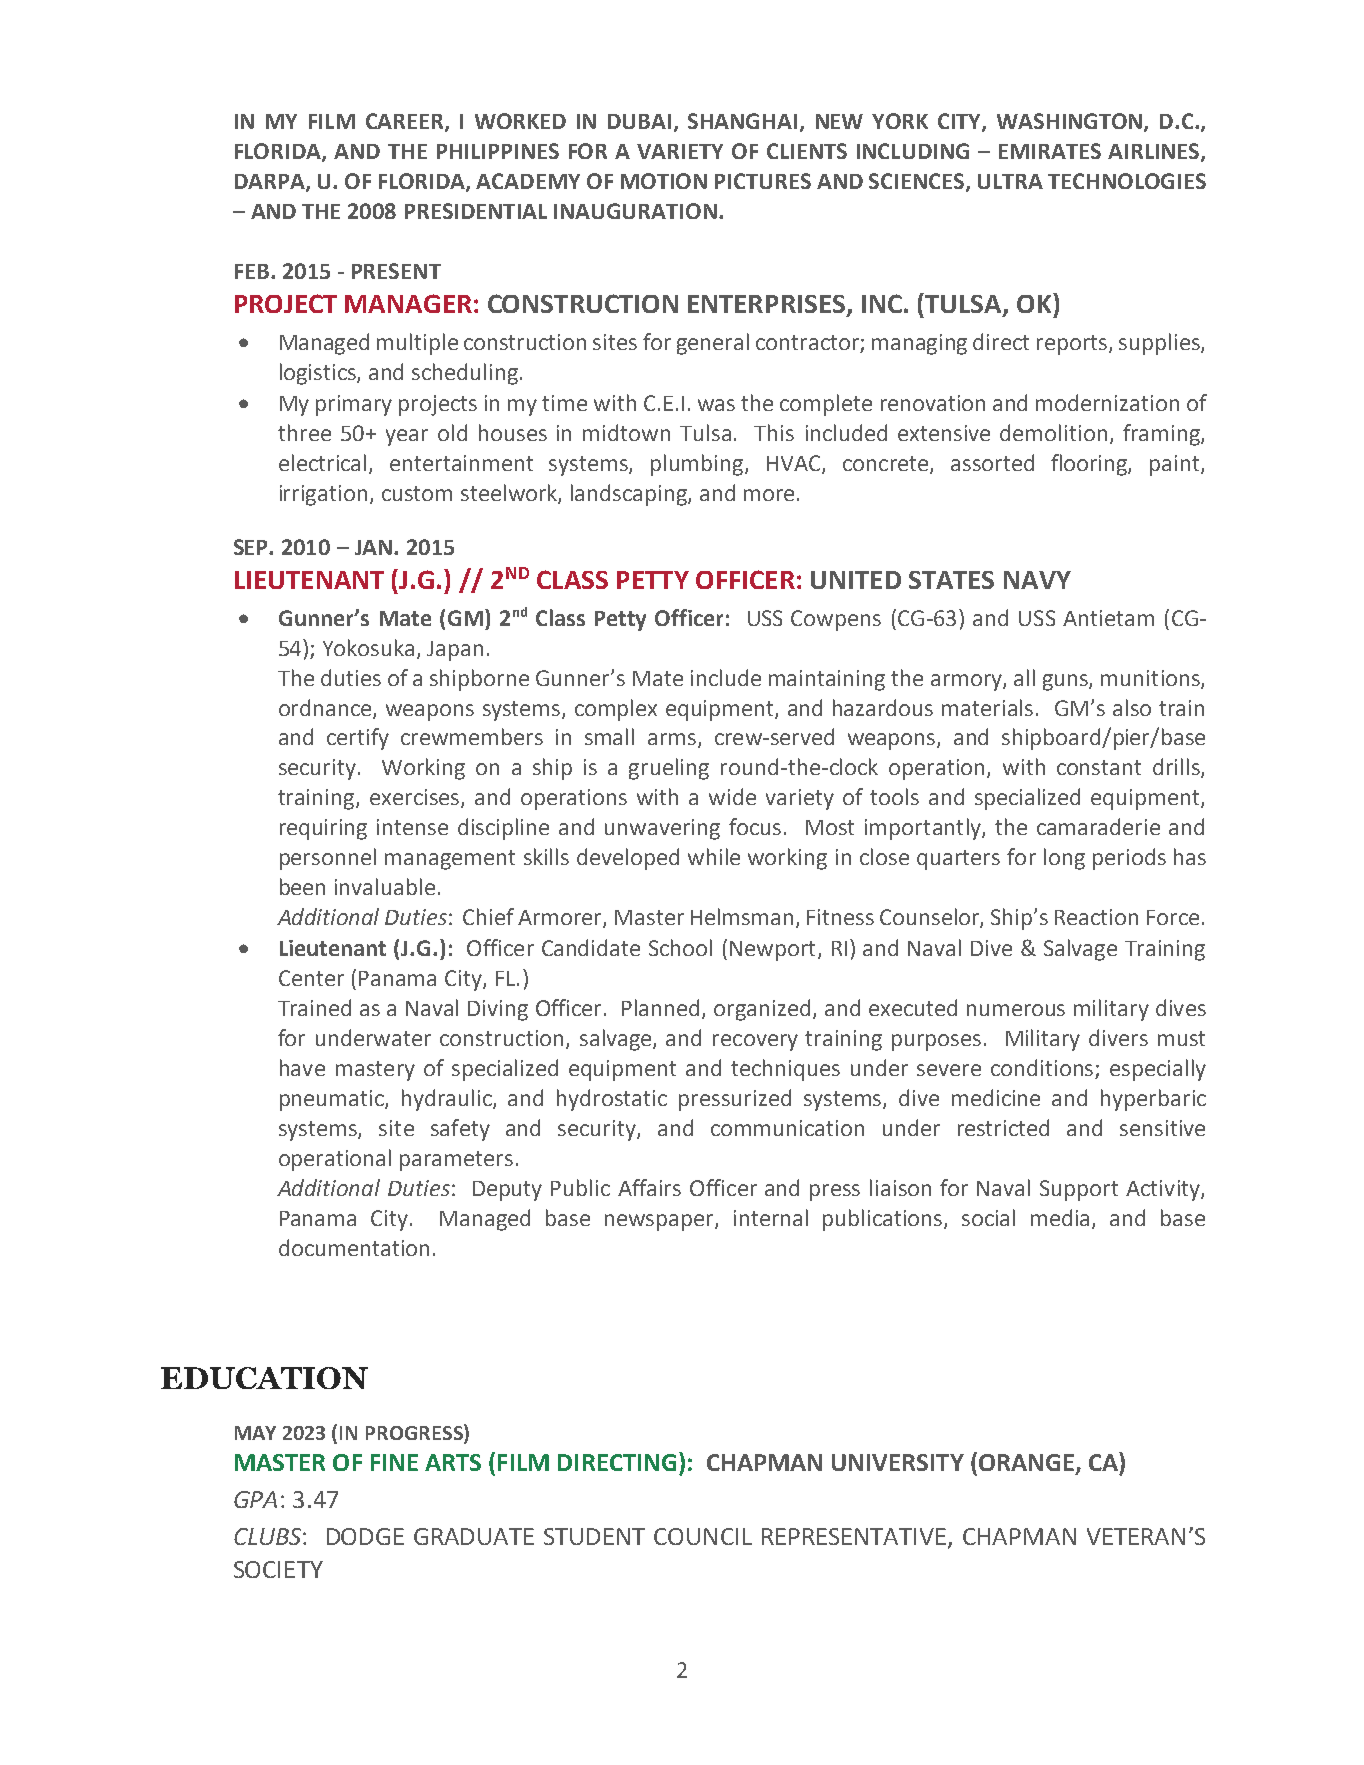 This image has width=1364, height=1765. I want to click on long, so click(1064, 859).
